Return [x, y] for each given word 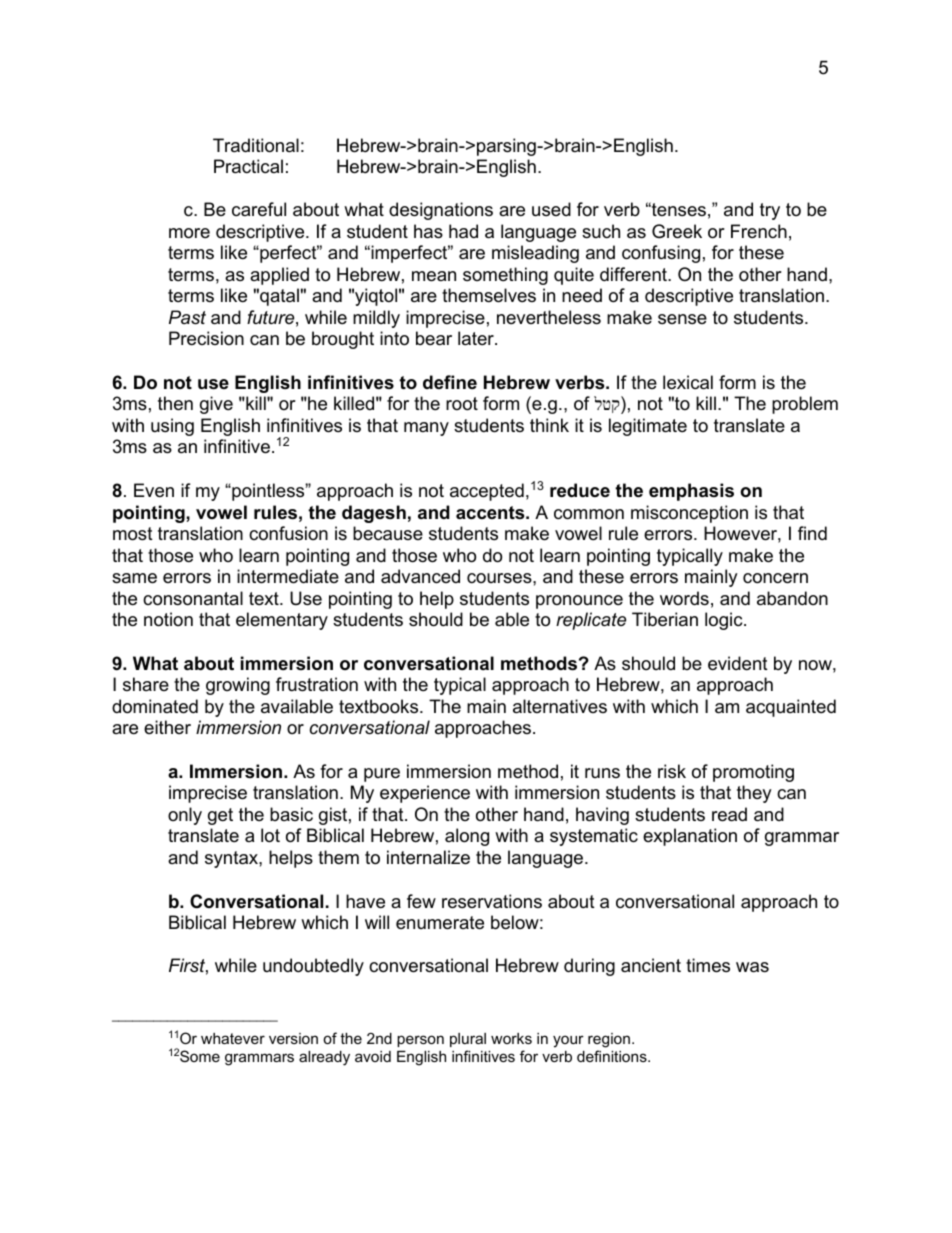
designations [441, 211]
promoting [753, 773]
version [293, 1038]
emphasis [691, 492]
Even [154, 490]
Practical [248, 166]
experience [425, 794]
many [426, 429]
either [167, 727]
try [770, 211]
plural [468, 1040]
